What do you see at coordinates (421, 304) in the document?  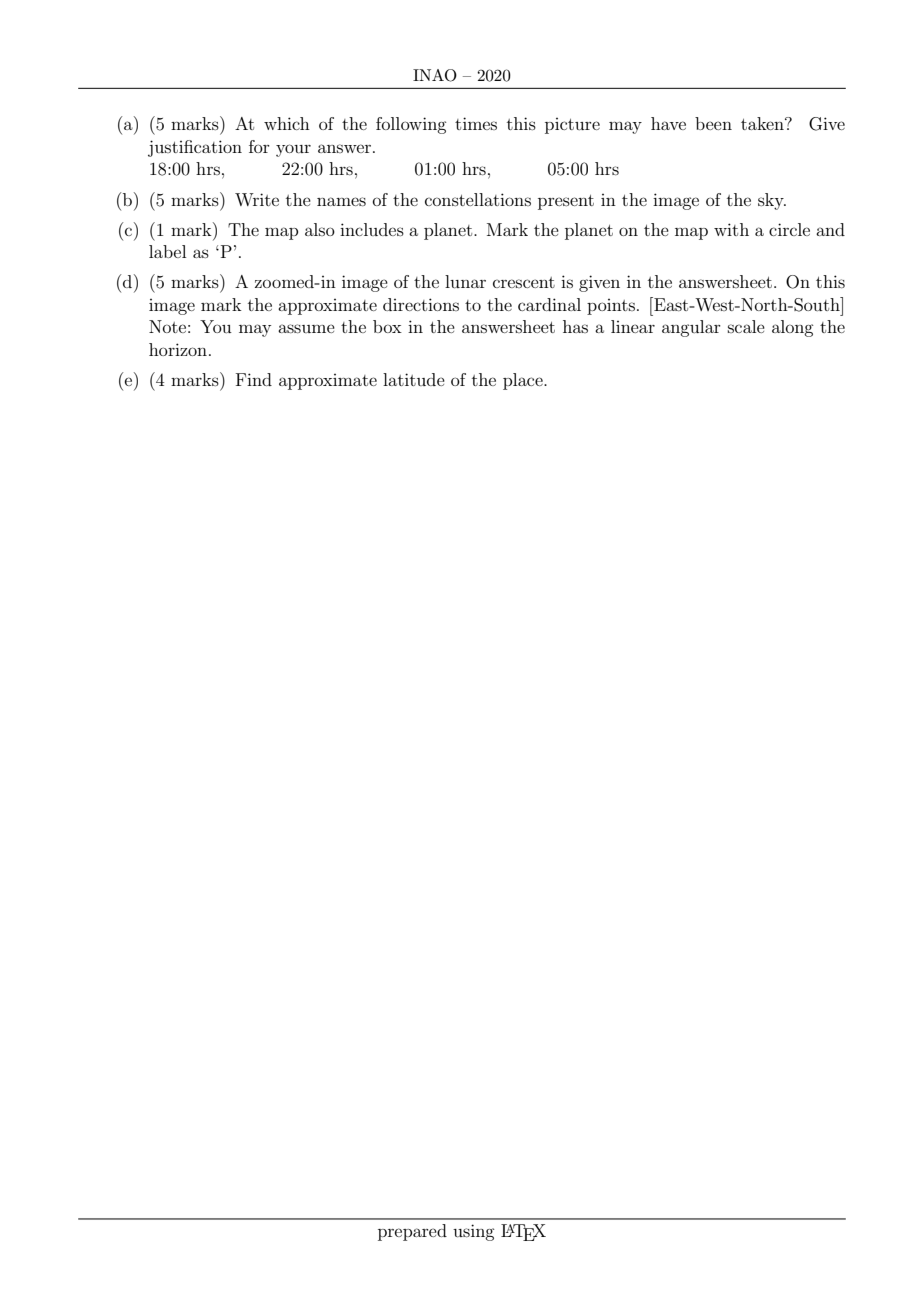 I see `directions` at bounding box center [421, 304].
